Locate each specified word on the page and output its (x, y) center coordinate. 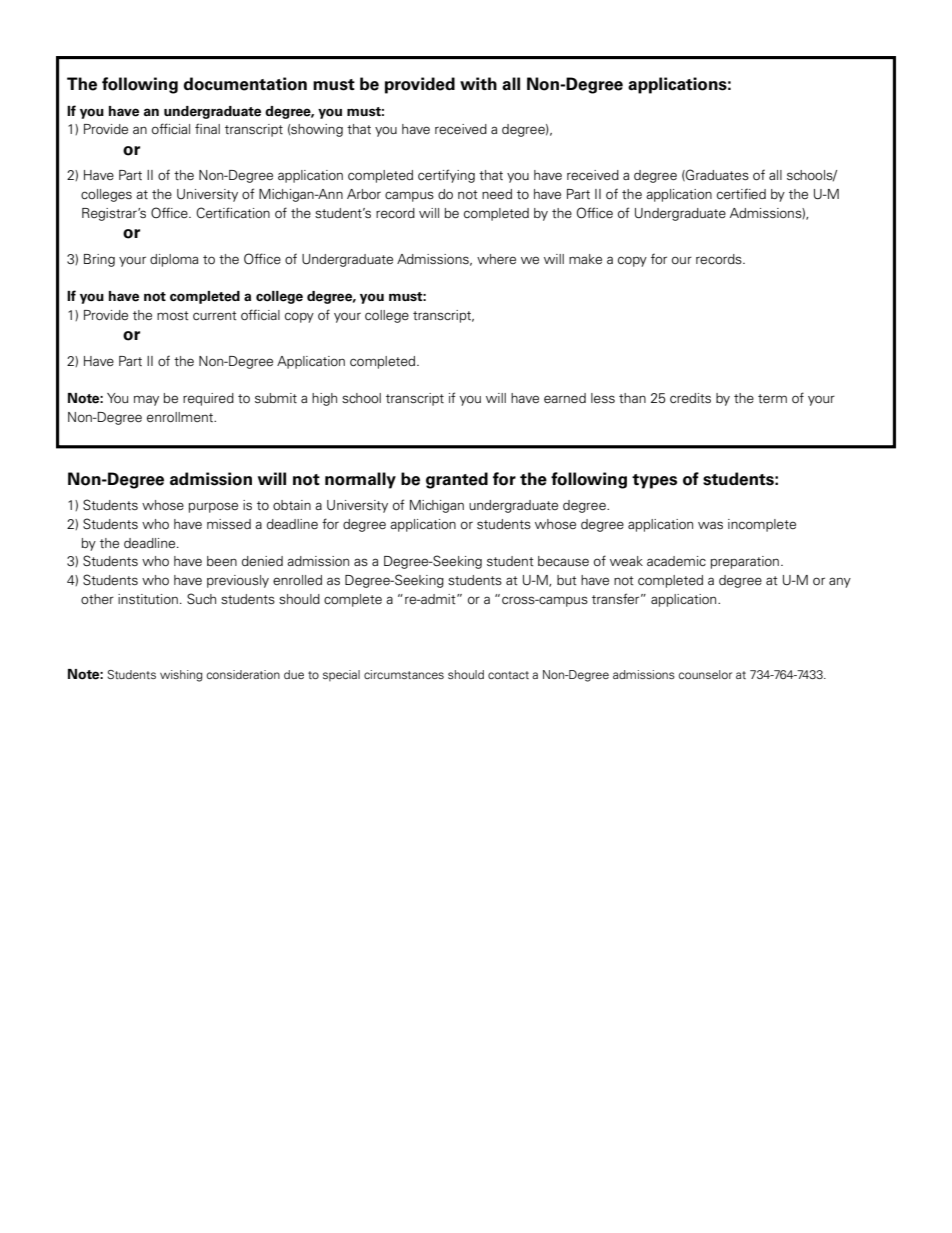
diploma (174, 260)
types (654, 481)
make (585, 259)
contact (508, 675)
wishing (181, 676)
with (478, 83)
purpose (213, 507)
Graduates (716, 175)
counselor (705, 674)
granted (457, 480)
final (207, 128)
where (496, 259)
